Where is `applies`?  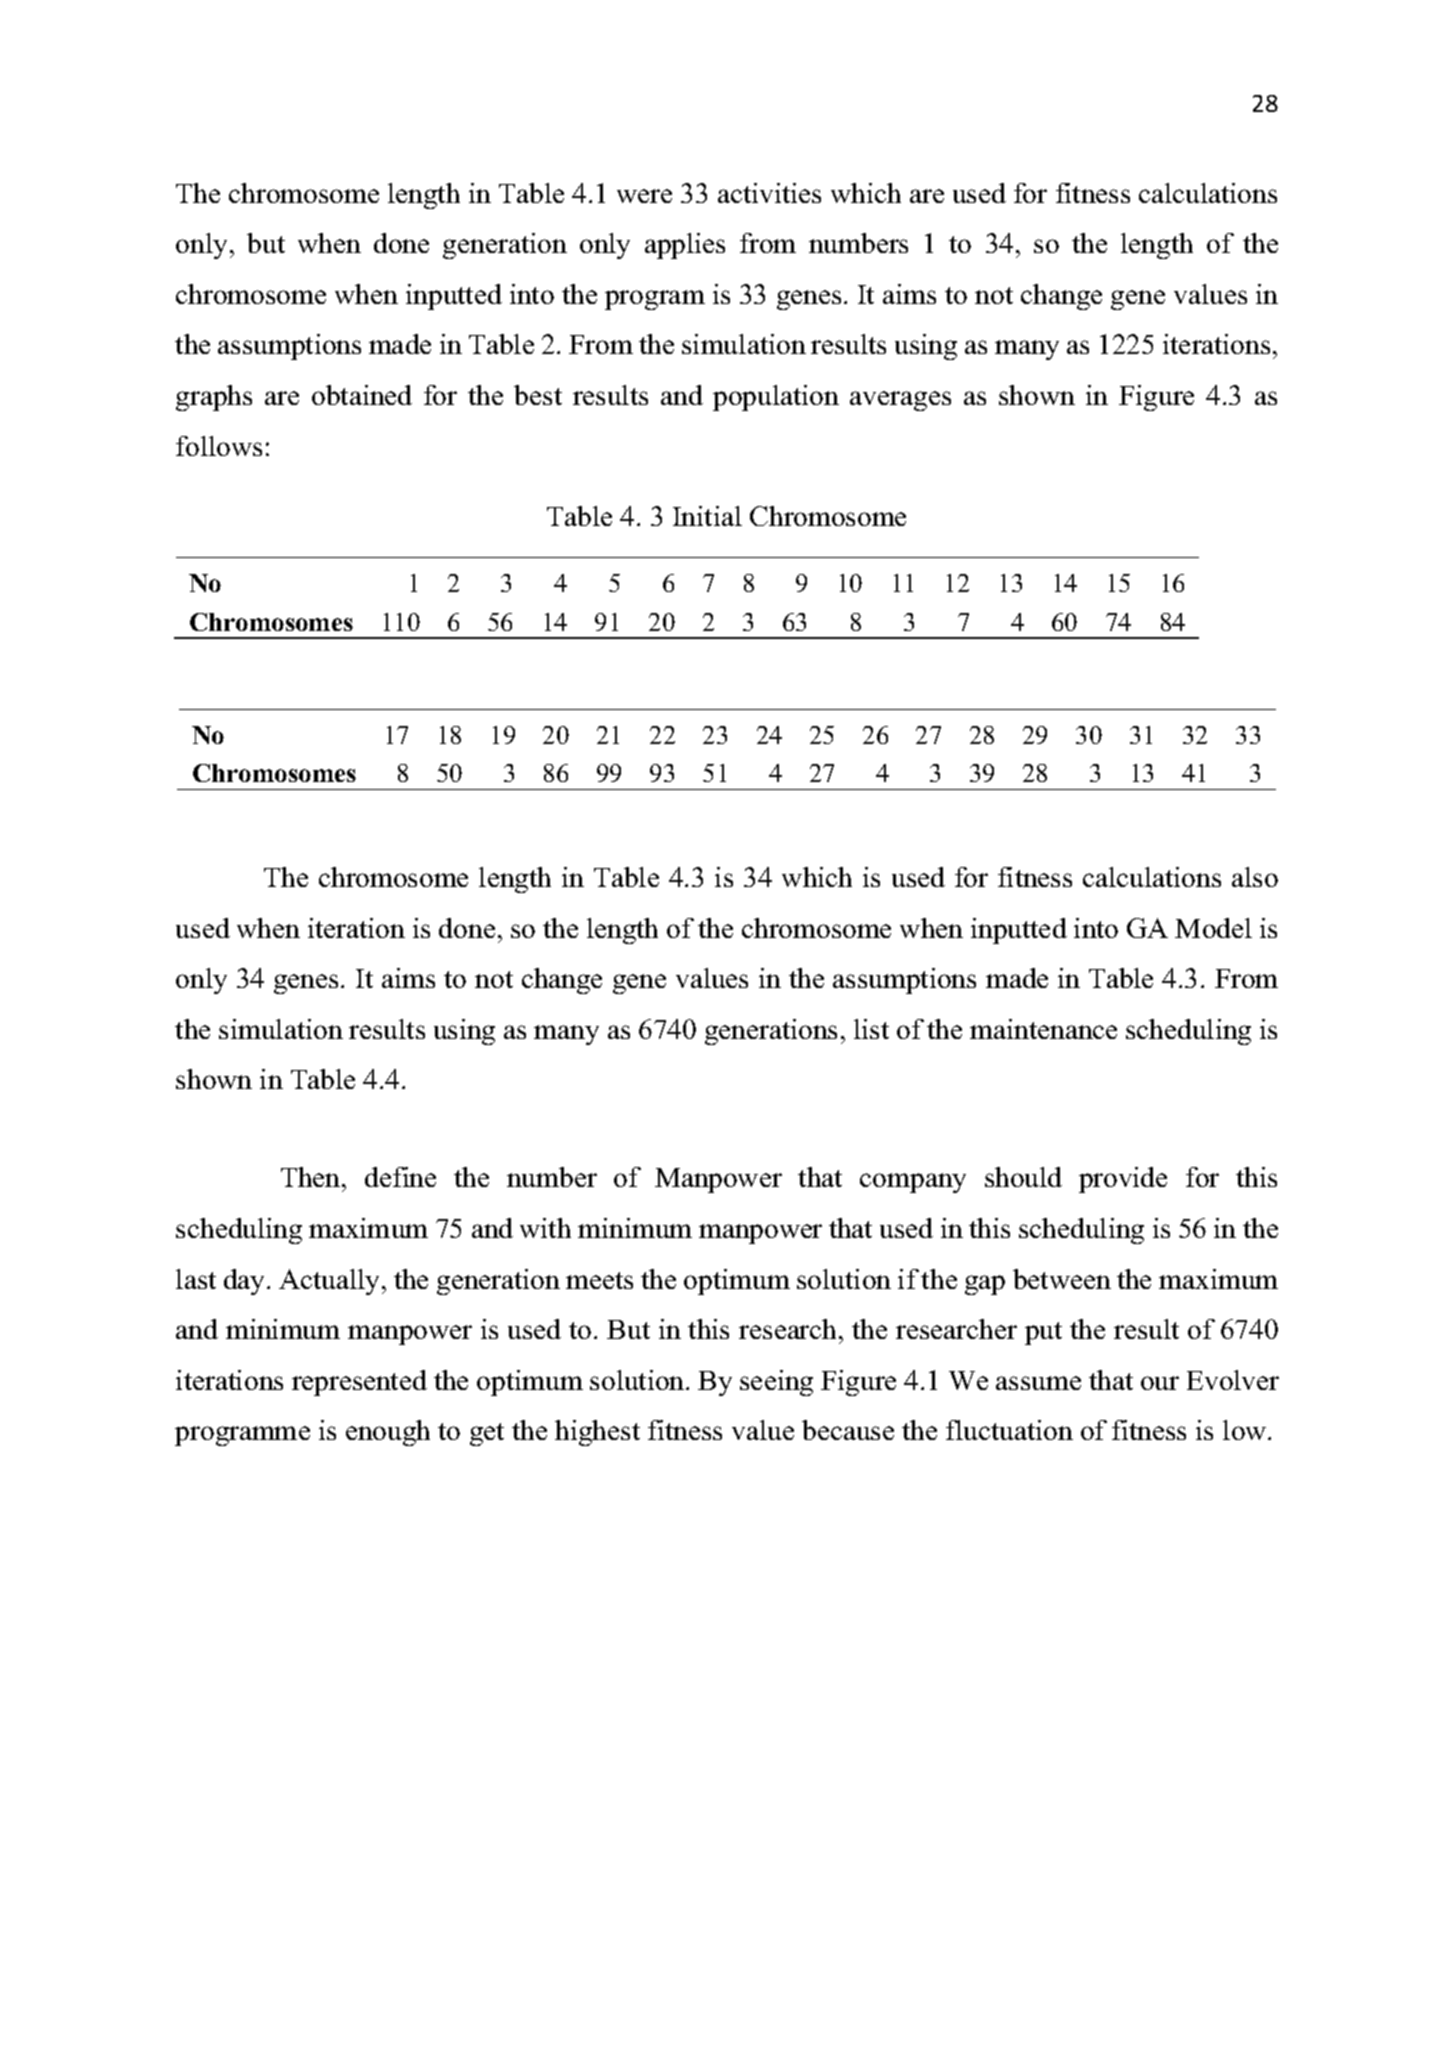
applies is located at coordinates (685, 246).
